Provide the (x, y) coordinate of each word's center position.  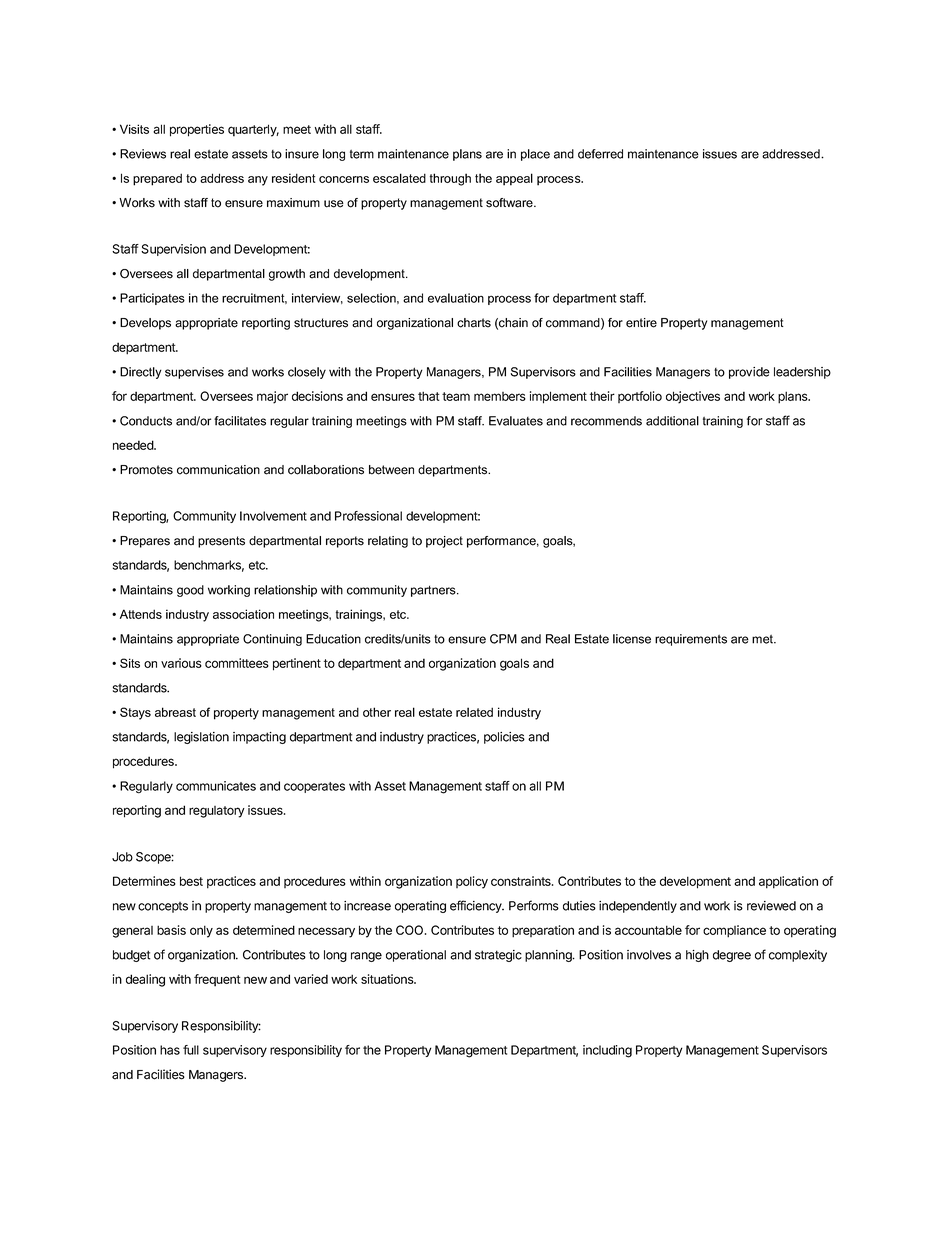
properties (197, 130)
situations (388, 979)
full (191, 1050)
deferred (600, 154)
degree (732, 956)
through (450, 179)
